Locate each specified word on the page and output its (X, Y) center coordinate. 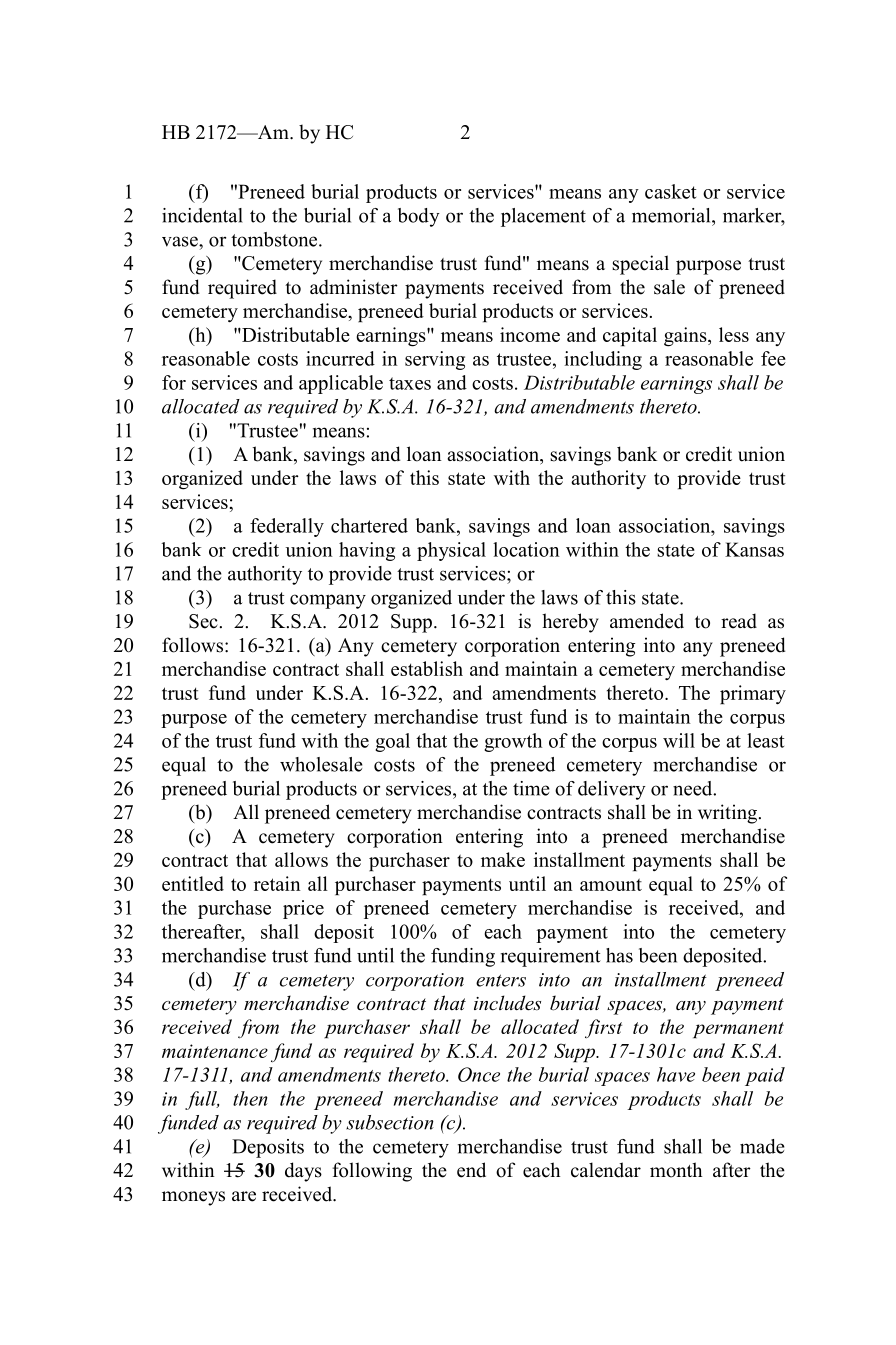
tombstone (275, 239)
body (419, 217)
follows (194, 645)
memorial (672, 215)
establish (427, 668)
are (244, 1196)
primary (753, 694)
